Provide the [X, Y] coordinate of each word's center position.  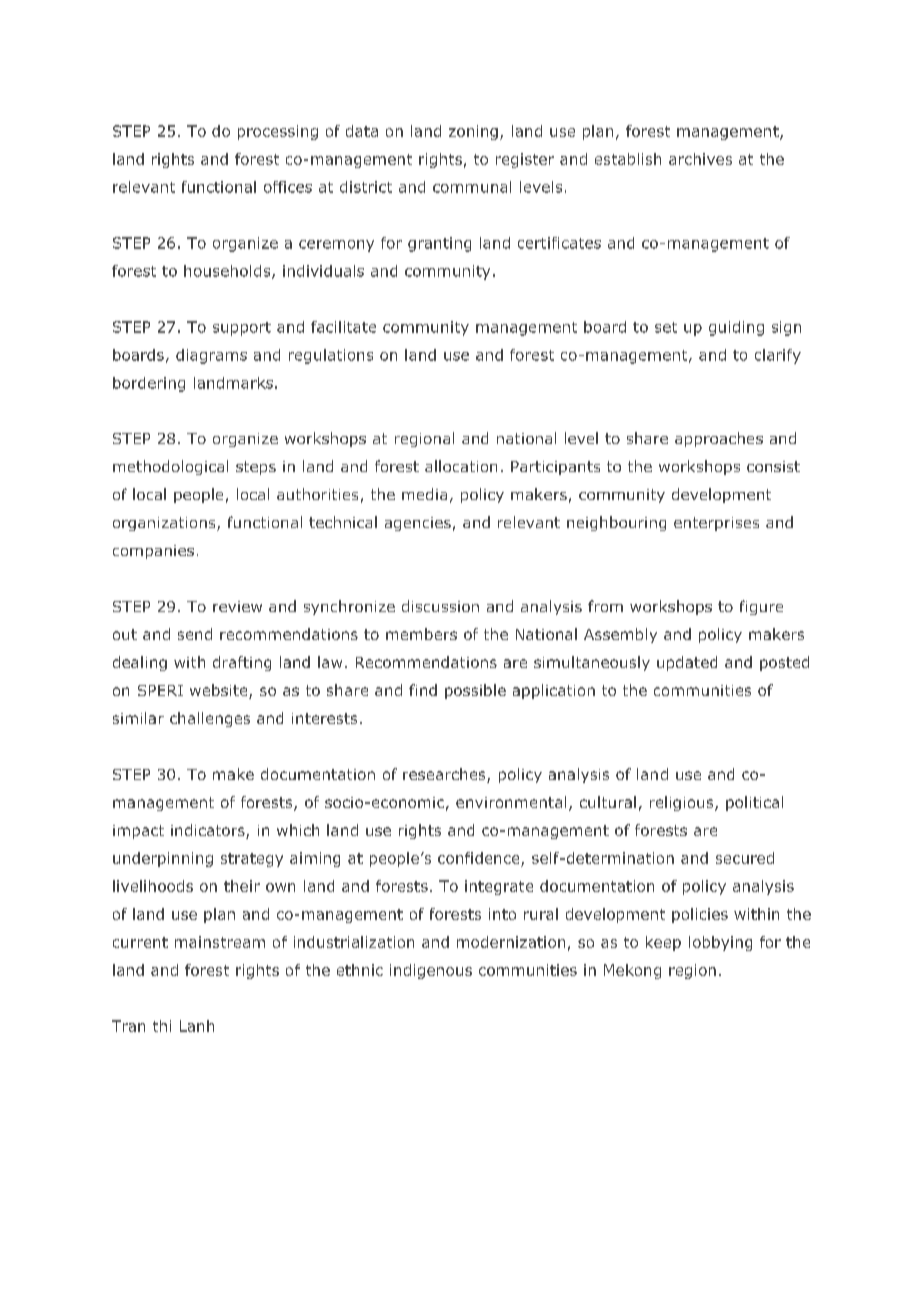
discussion [440, 606]
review [237, 606]
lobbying [720, 943]
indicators [209, 831]
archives [700, 159]
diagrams [211, 356]
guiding [736, 328]
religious [683, 803]
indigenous [431, 971]
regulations [331, 356]
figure [761, 607]
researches [445, 775]
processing [278, 132]
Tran [128, 1026]
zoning [473, 132]
